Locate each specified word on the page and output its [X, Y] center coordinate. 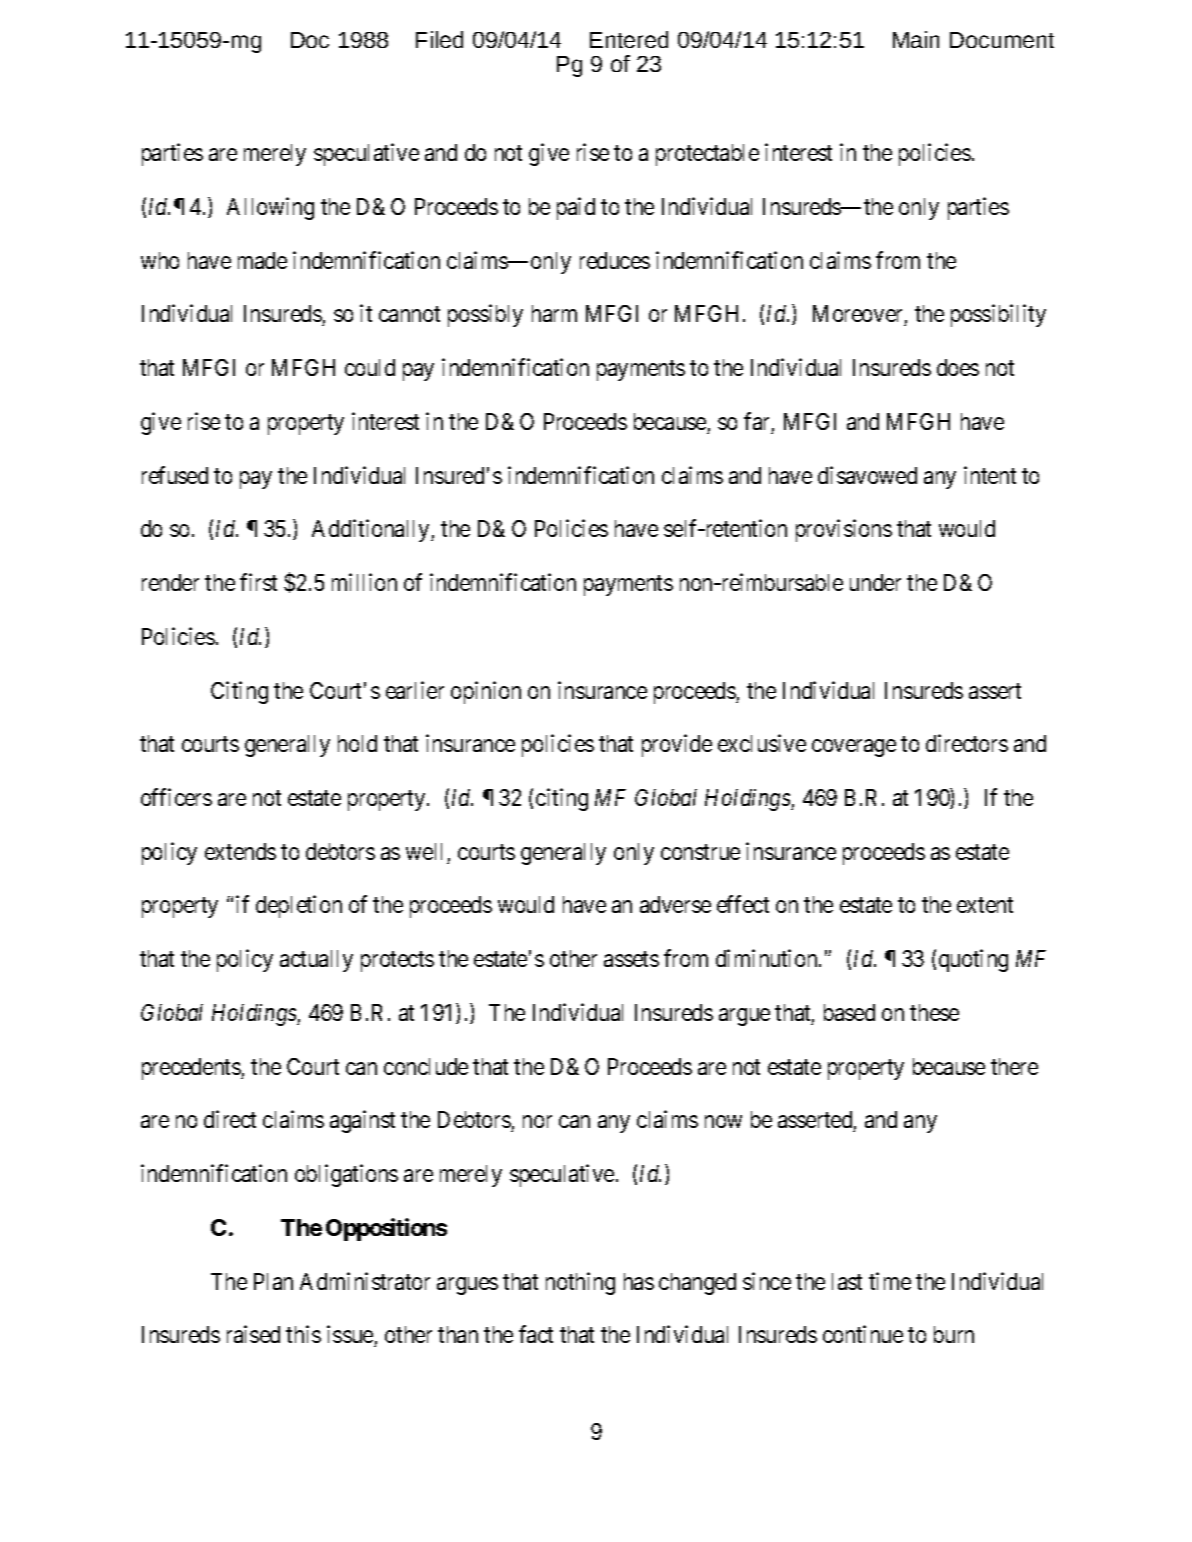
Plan [273, 1281]
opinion [486, 692]
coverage [854, 748]
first [258, 582]
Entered [629, 39]
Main [916, 39]
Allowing [270, 208]
